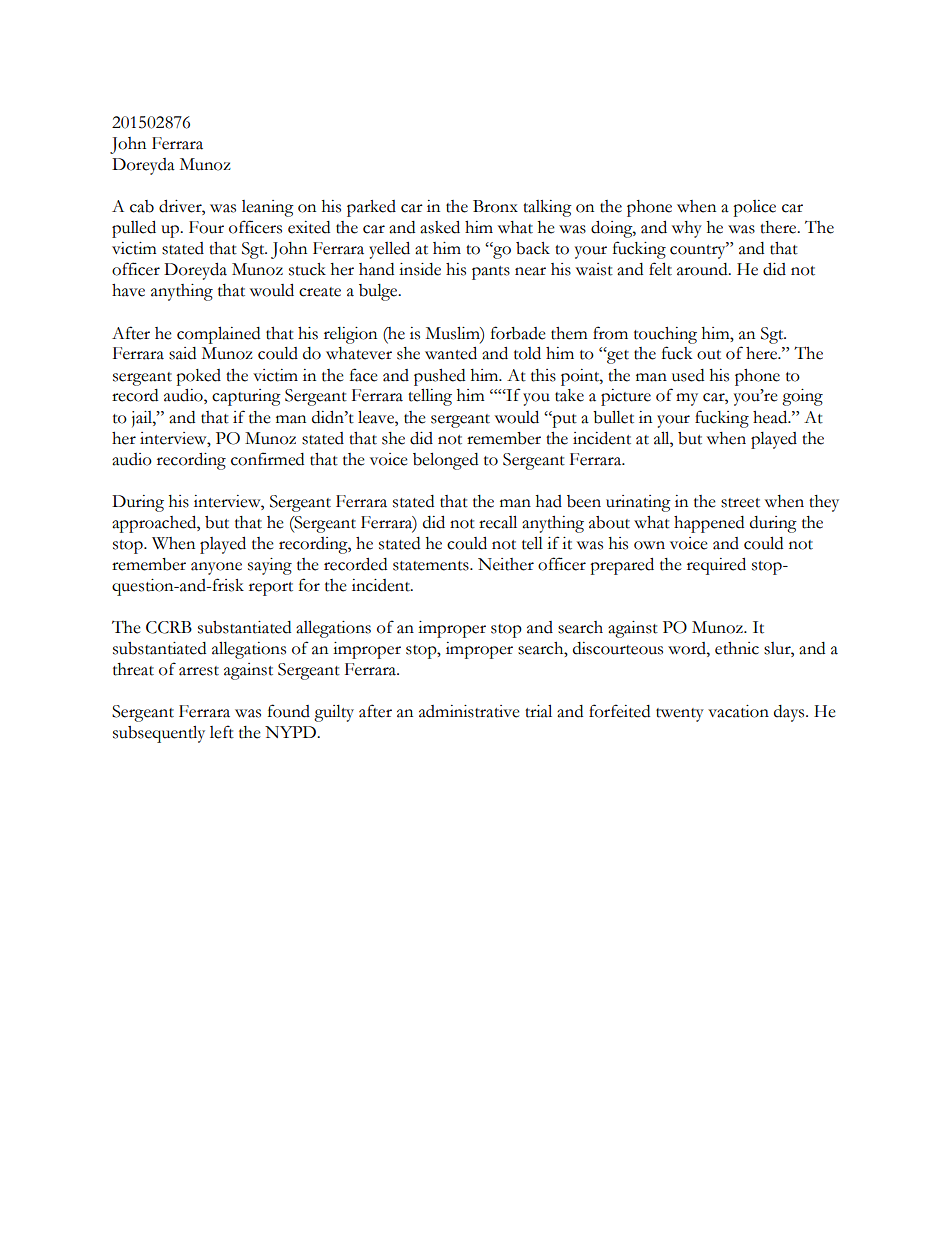  Describe the element at coordinates (440, 227) in the document. I see `asked` at that location.
